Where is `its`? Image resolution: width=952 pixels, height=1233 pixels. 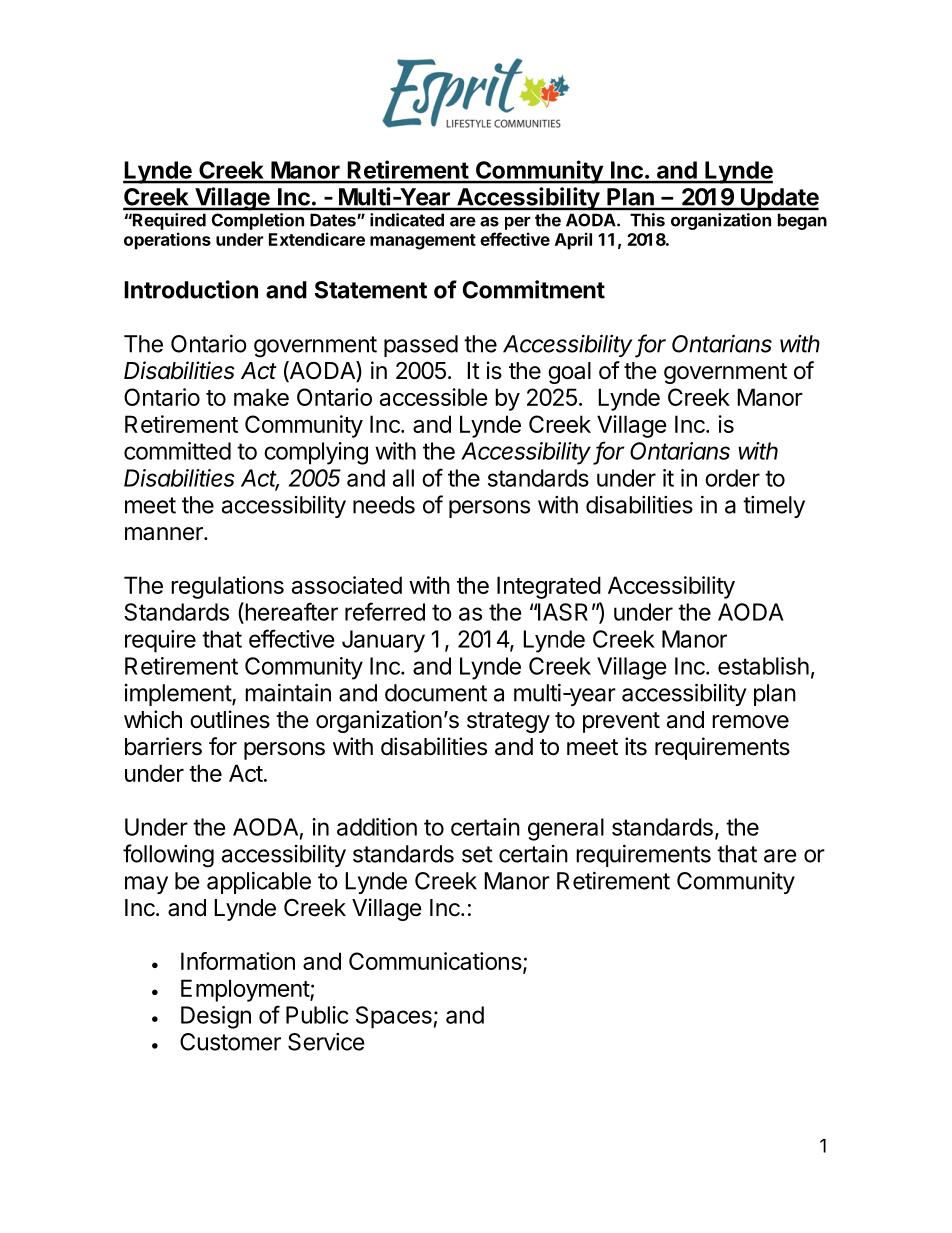
its is located at coordinates (636, 746).
